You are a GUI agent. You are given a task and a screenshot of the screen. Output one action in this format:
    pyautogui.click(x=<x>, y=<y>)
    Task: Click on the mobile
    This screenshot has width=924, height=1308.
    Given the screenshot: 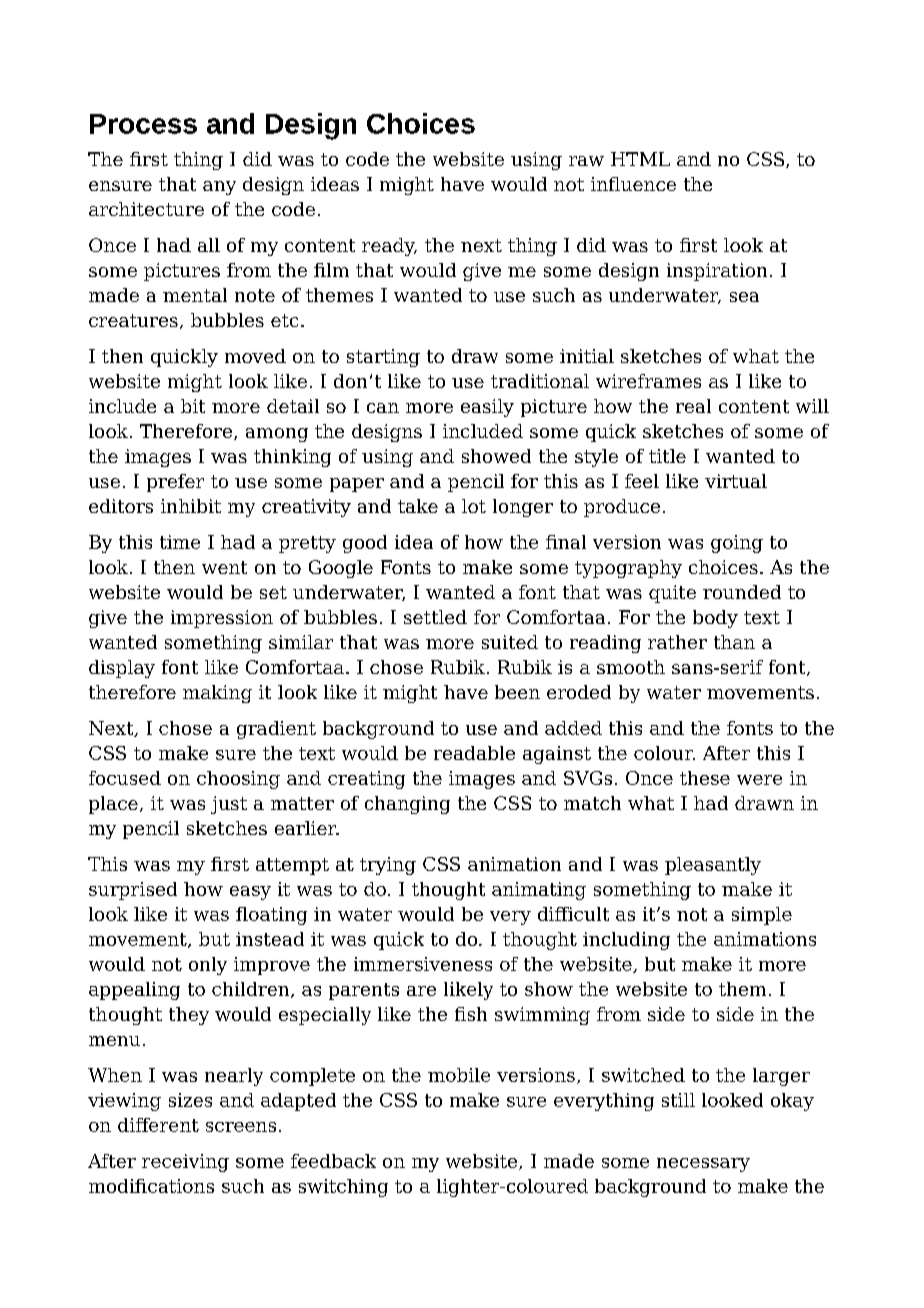 What is the action you would take?
    pyautogui.click(x=459, y=1075)
